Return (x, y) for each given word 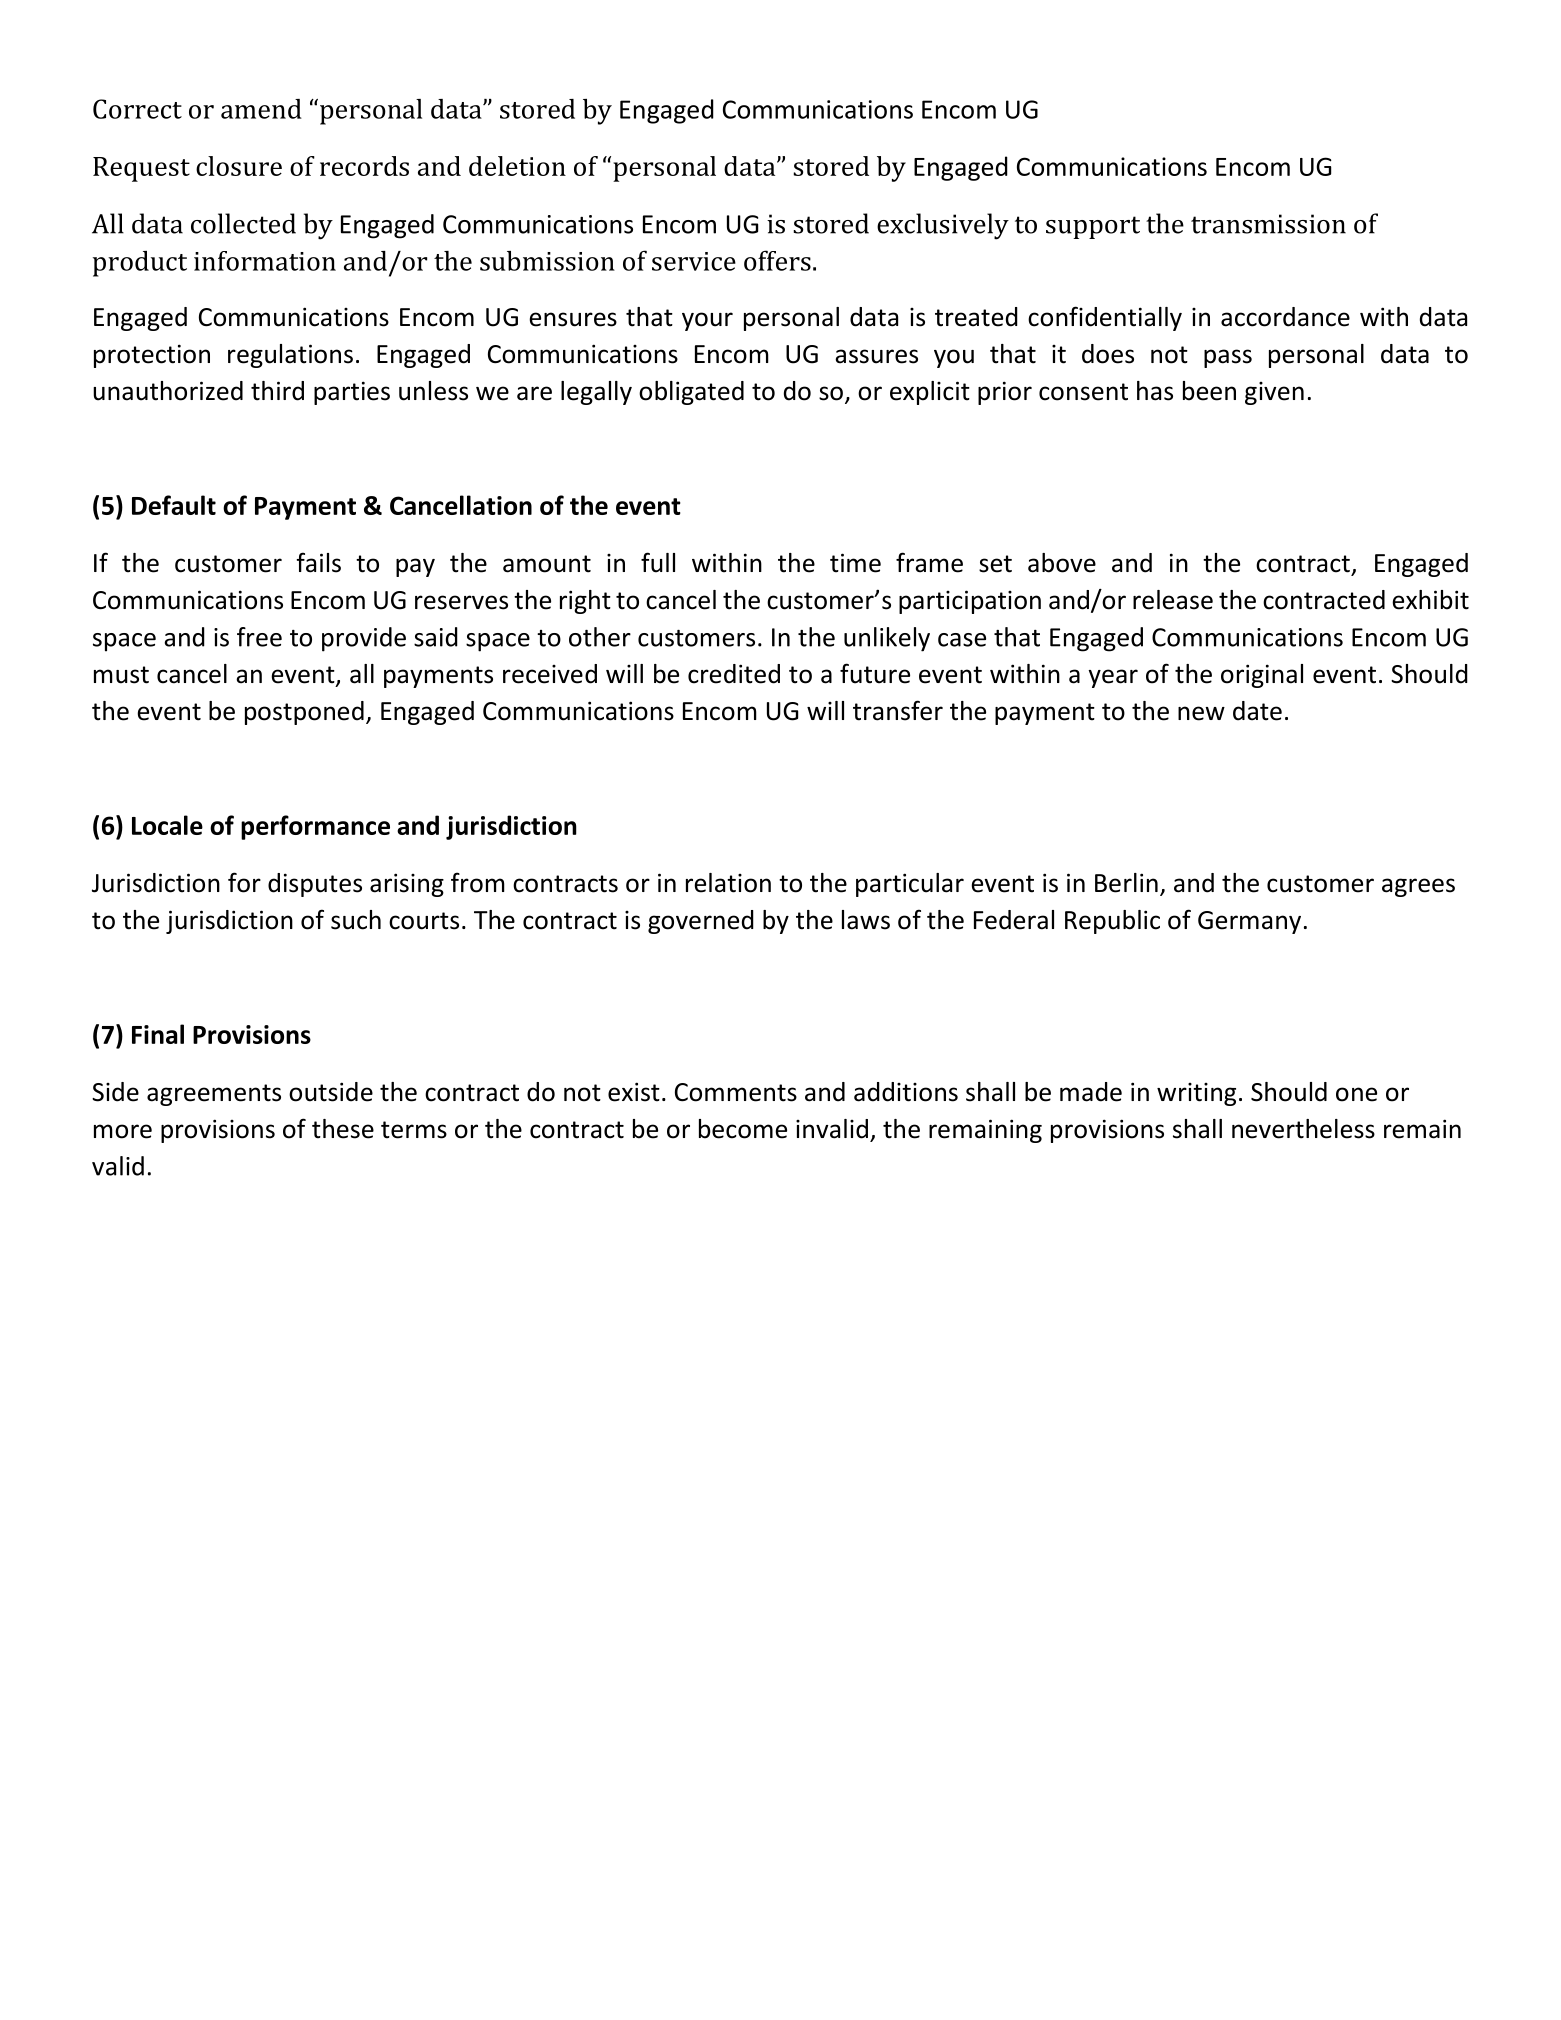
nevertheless (1303, 1129)
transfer (898, 710)
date (1257, 711)
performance (315, 827)
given (1274, 393)
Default (174, 505)
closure (239, 166)
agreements (214, 1095)
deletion (517, 166)
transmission (1268, 224)
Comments (736, 1092)
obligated (691, 393)
